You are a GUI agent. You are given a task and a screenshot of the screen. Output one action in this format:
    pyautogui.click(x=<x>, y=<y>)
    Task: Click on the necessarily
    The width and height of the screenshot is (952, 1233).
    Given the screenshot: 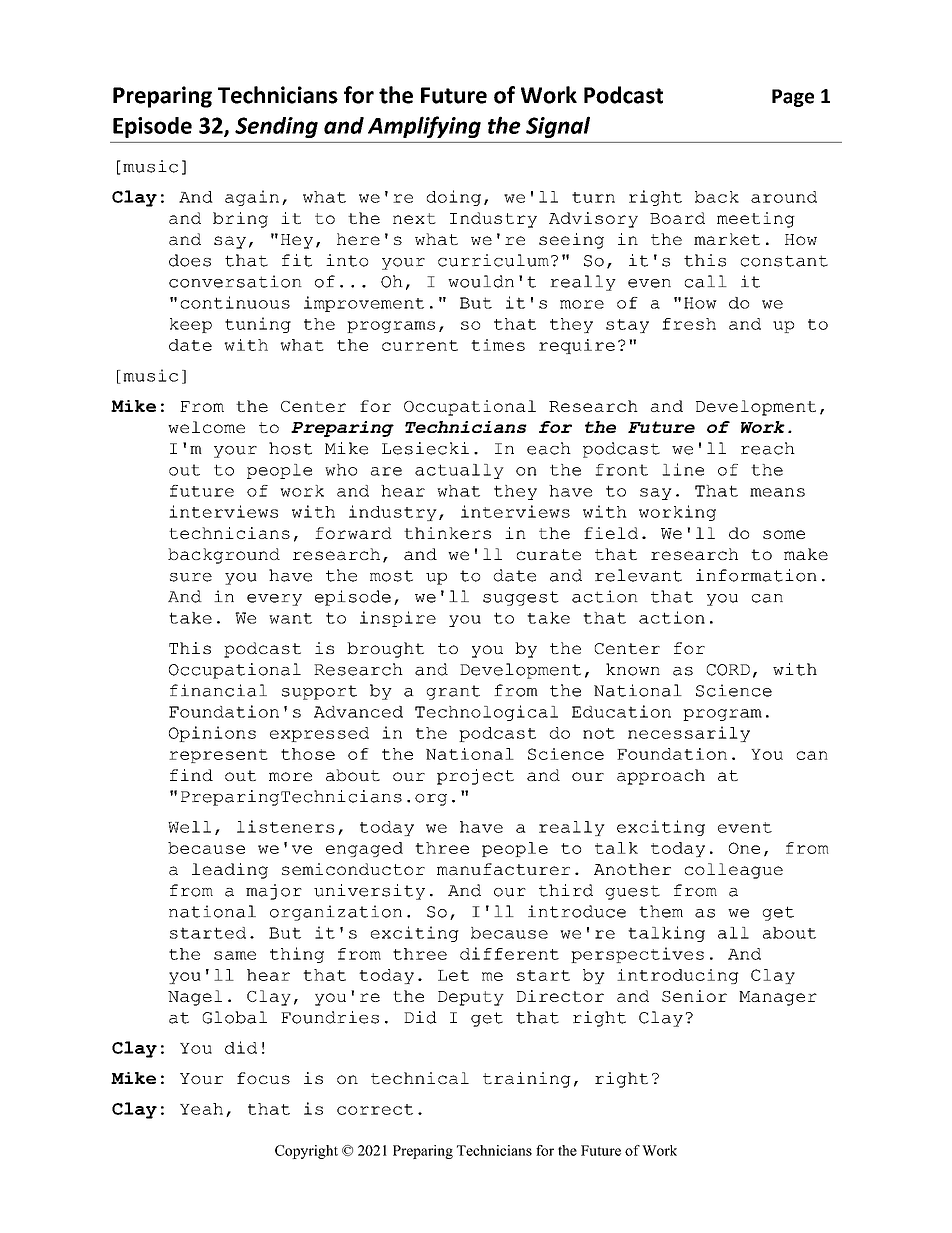 What is the action you would take?
    pyautogui.click(x=689, y=734)
